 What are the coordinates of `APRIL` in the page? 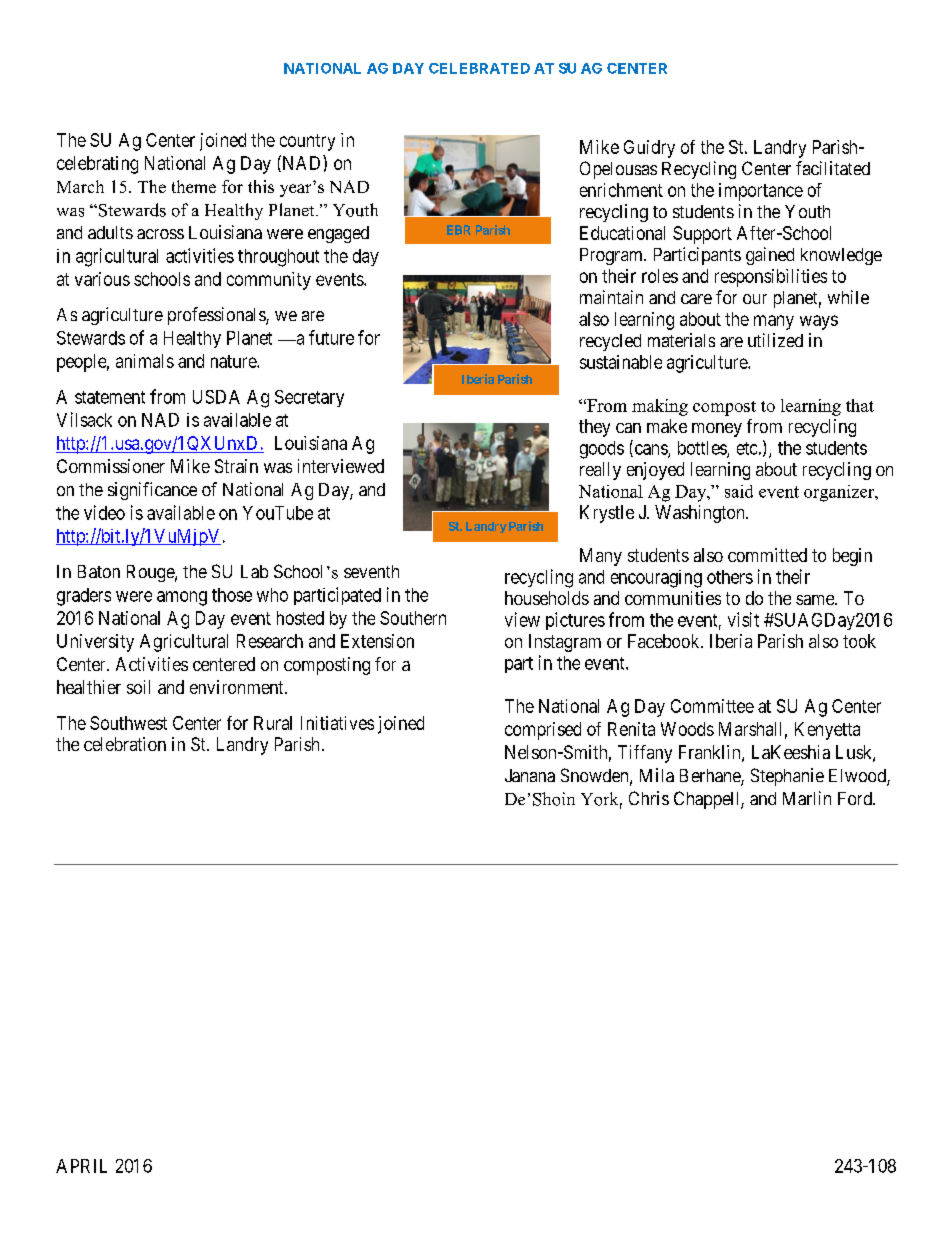 It's located at (81, 1166).
